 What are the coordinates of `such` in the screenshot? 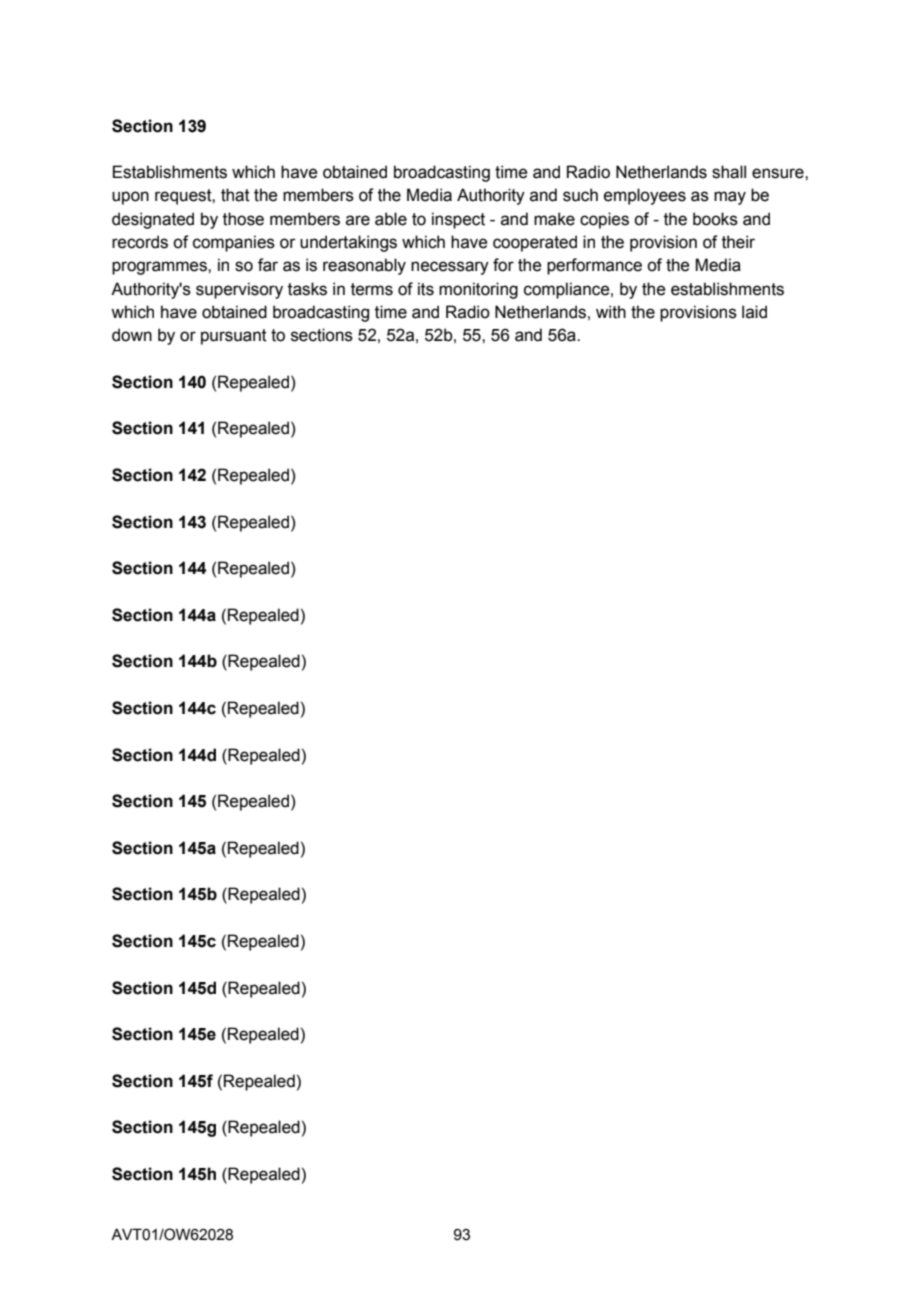 It's located at (580, 195).
